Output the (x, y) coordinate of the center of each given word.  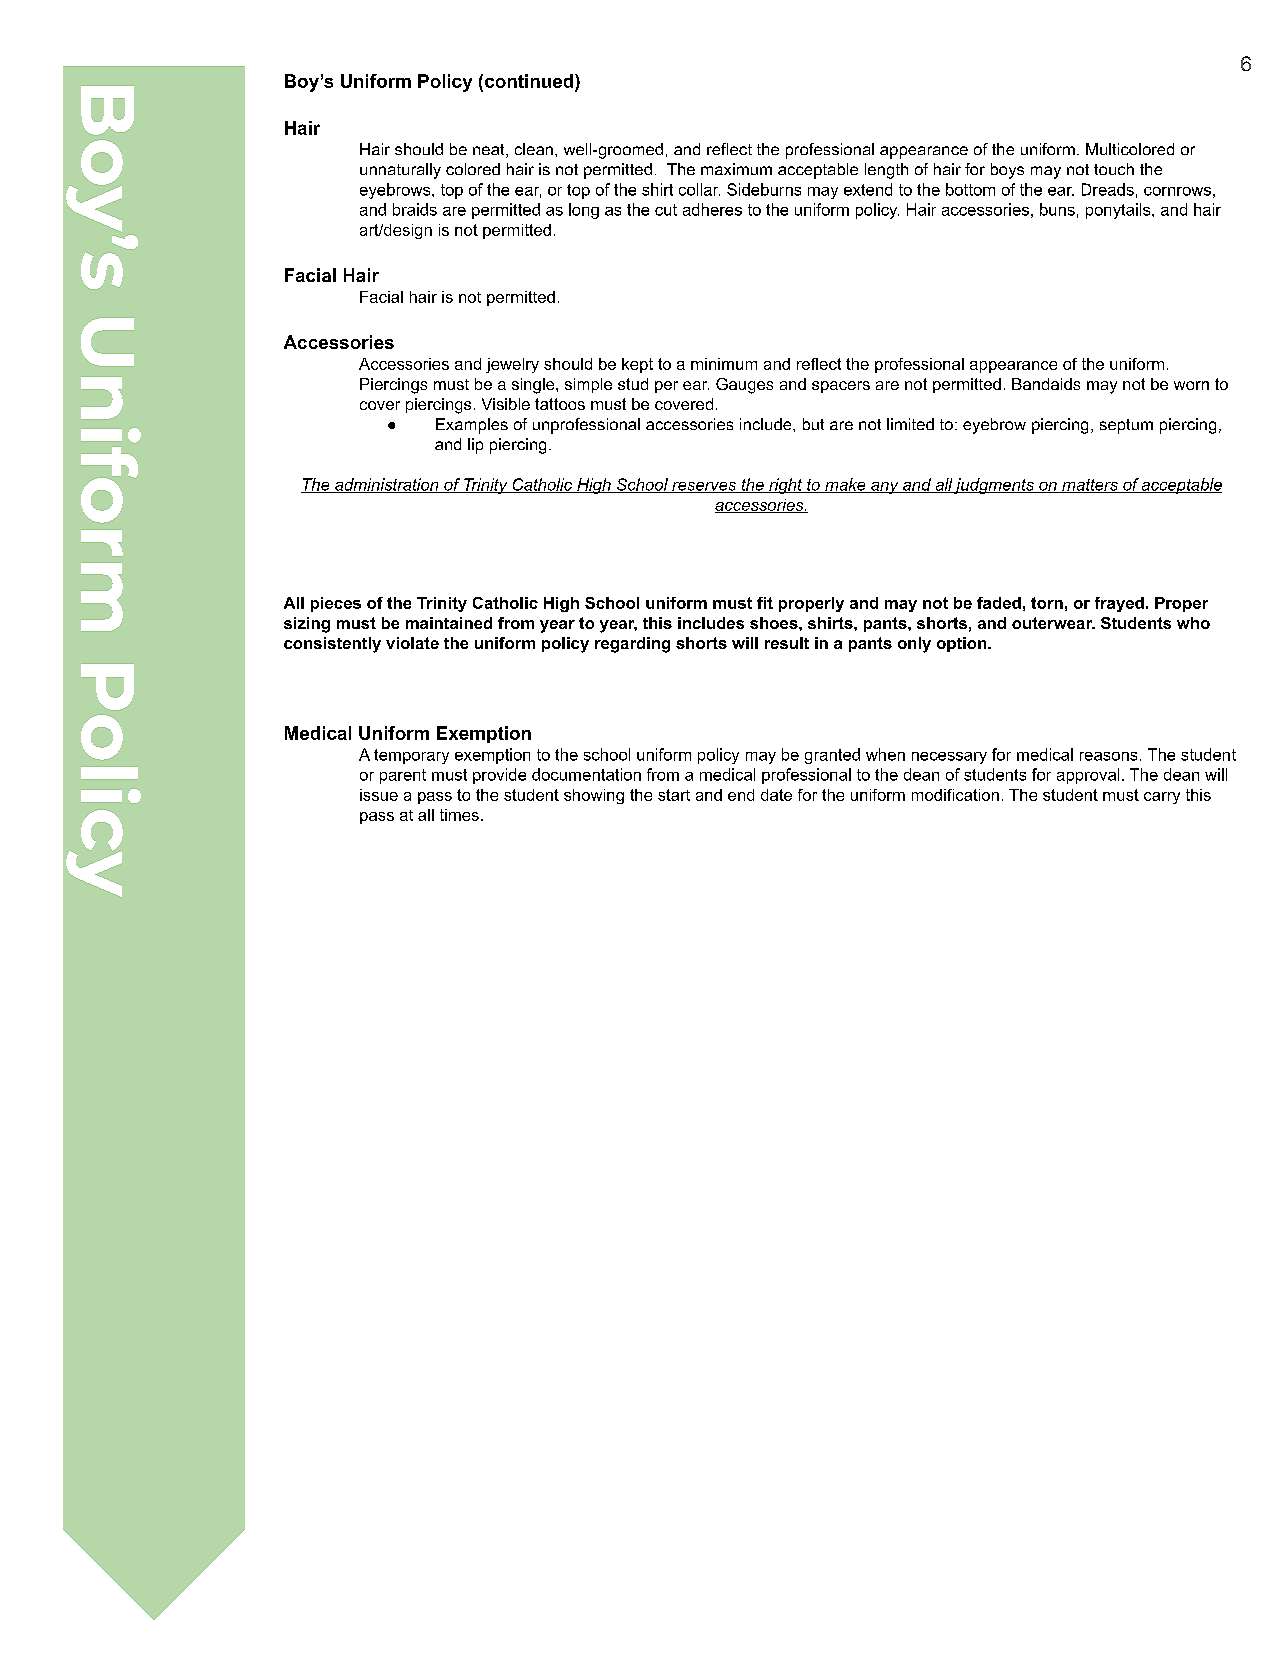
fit (765, 603)
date (776, 795)
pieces (336, 604)
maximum (736, 169)
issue (379, 795)
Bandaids (1046, 384)
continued (529, 81)
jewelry (512, 365)
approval (1088, 776)
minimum (724, 364)
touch (1114, 169)
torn (1047, 603)
